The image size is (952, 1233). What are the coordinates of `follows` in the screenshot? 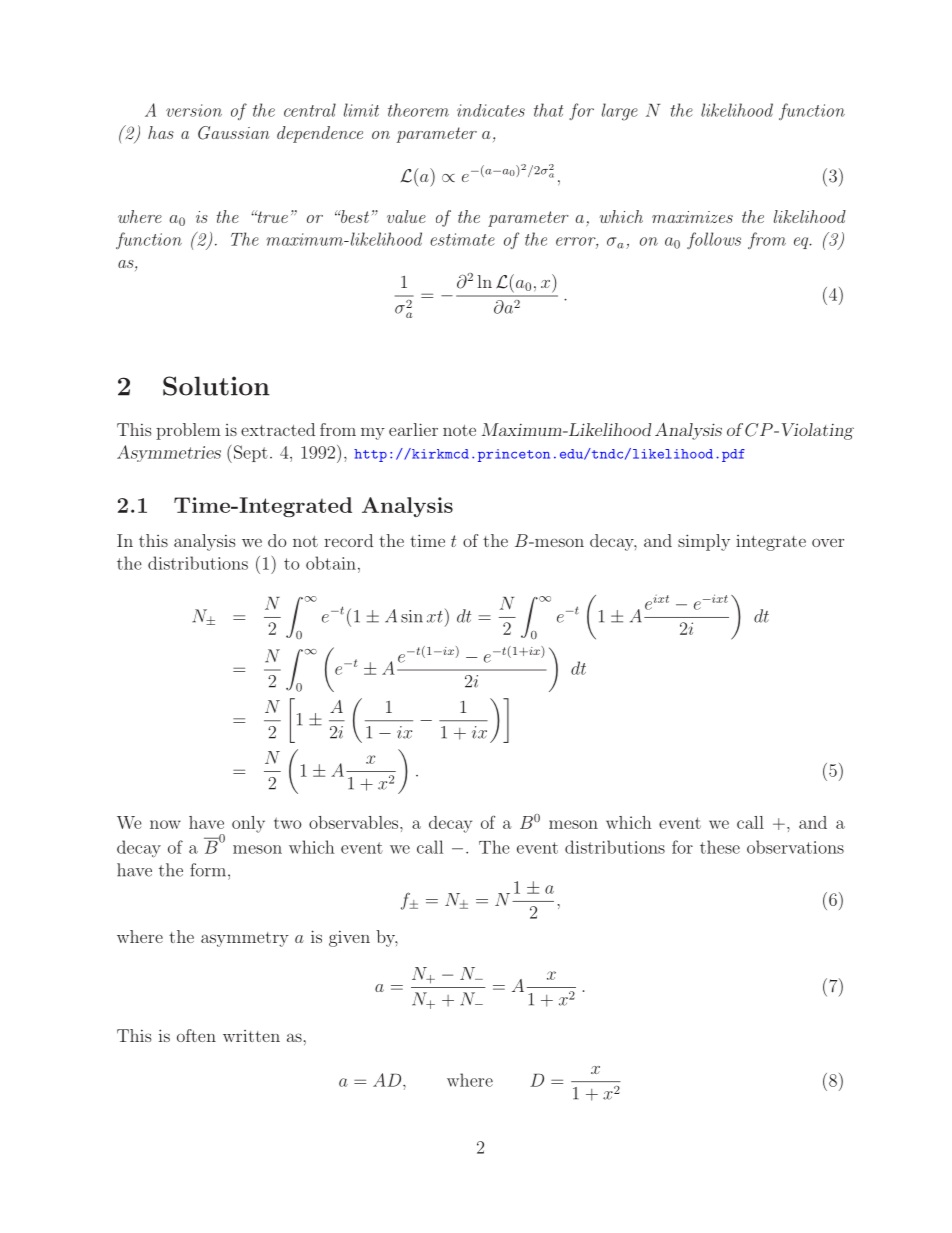 It's located at (714, 240).
